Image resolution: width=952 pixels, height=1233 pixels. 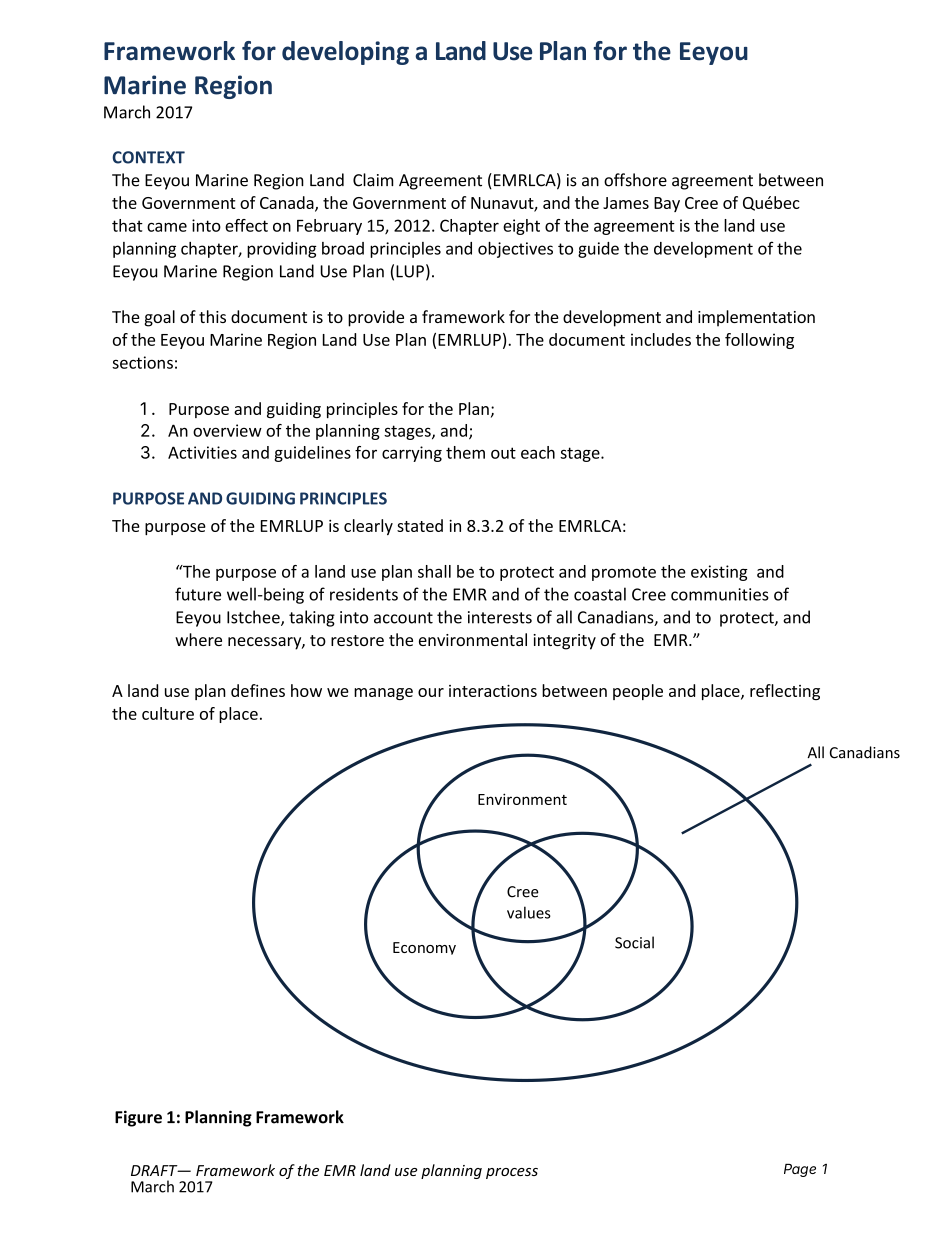 What do you see at coordinates (634, 942) in the image?
I see `Social` at bounding box center [634, 942].
